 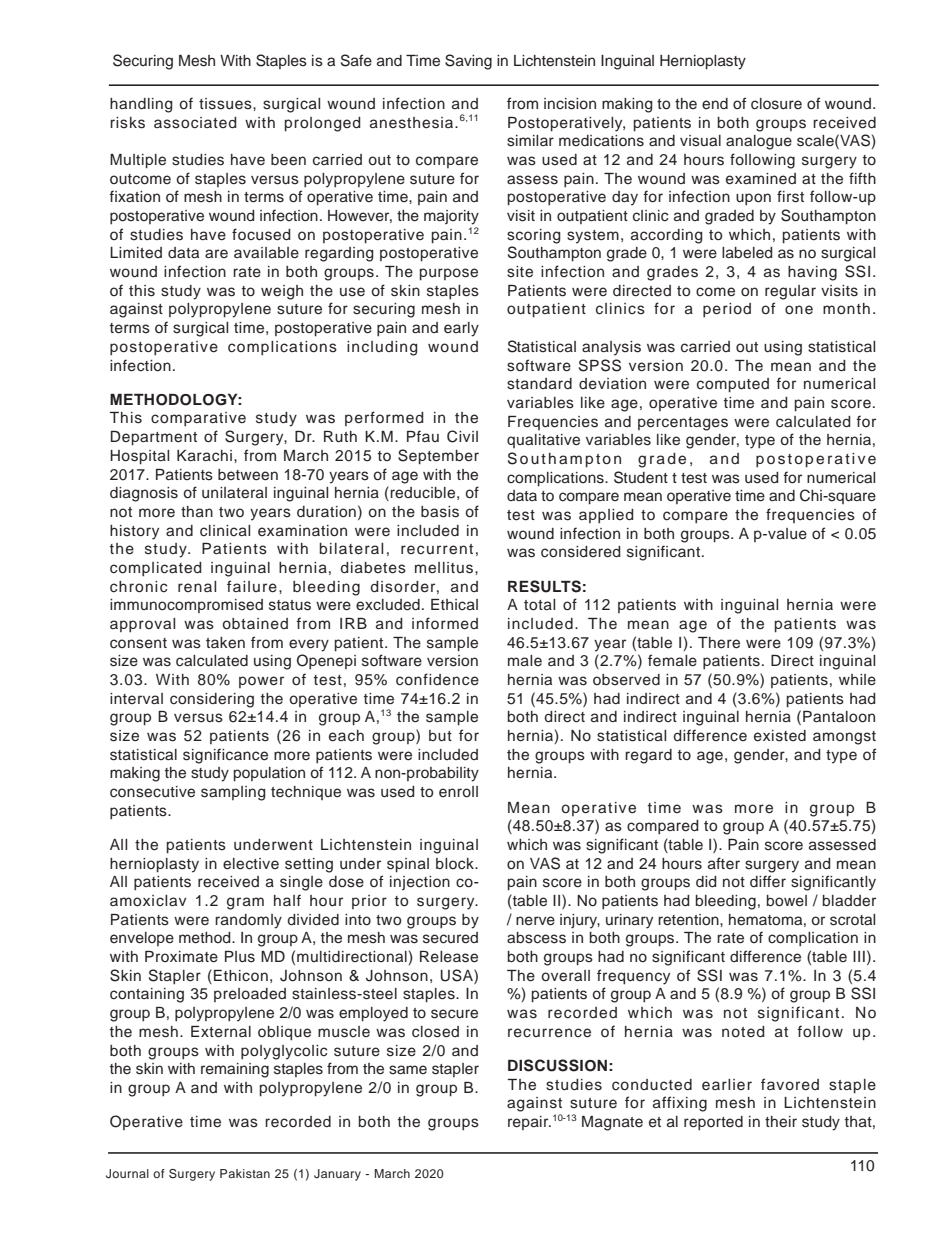 I want to click on their, so click(x=781, y=1122).
